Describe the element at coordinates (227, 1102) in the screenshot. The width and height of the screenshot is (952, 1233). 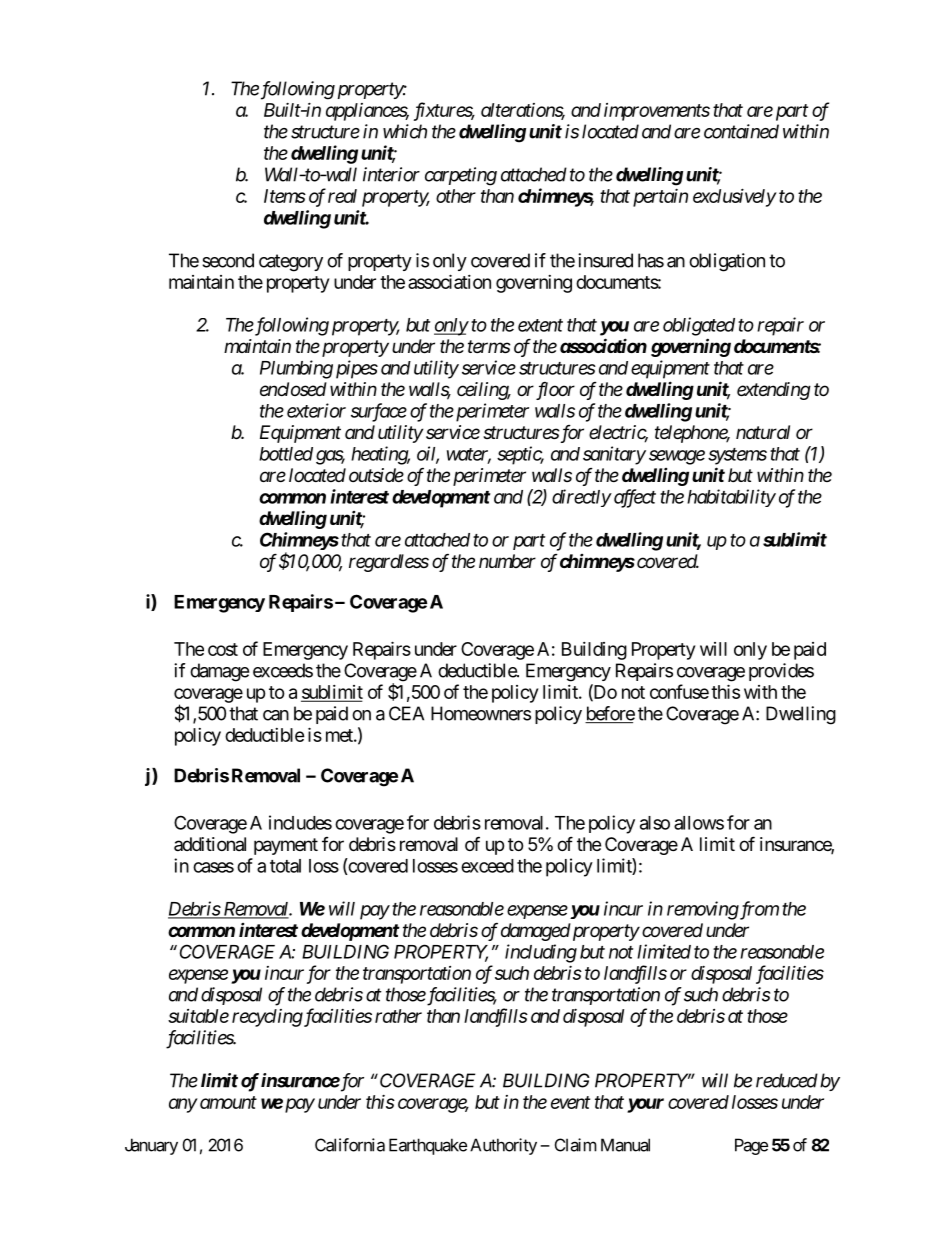
I see `amount` at that location.
